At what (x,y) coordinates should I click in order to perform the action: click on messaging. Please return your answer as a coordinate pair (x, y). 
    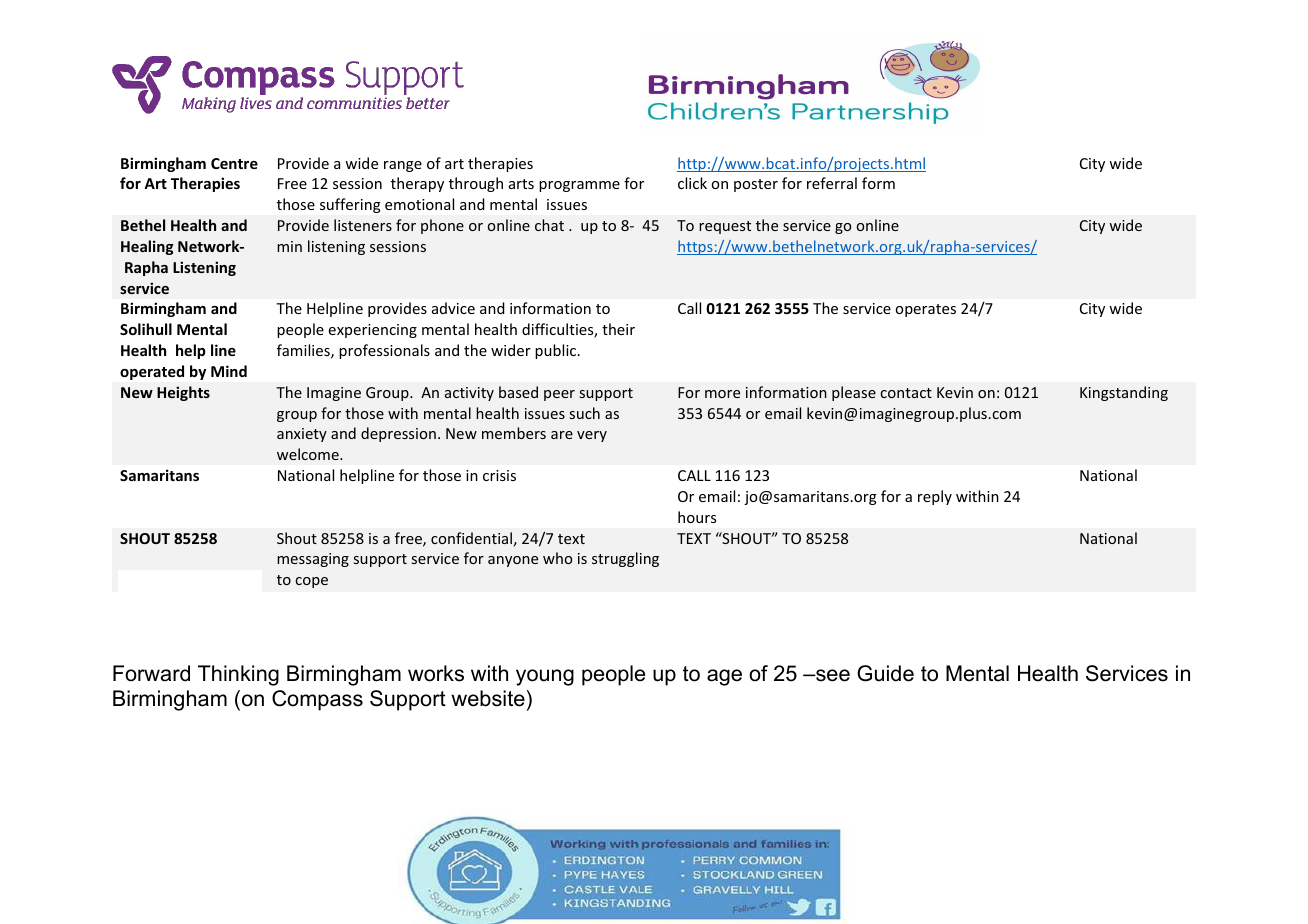
    Looking at the image, I should click on (313, 560).
